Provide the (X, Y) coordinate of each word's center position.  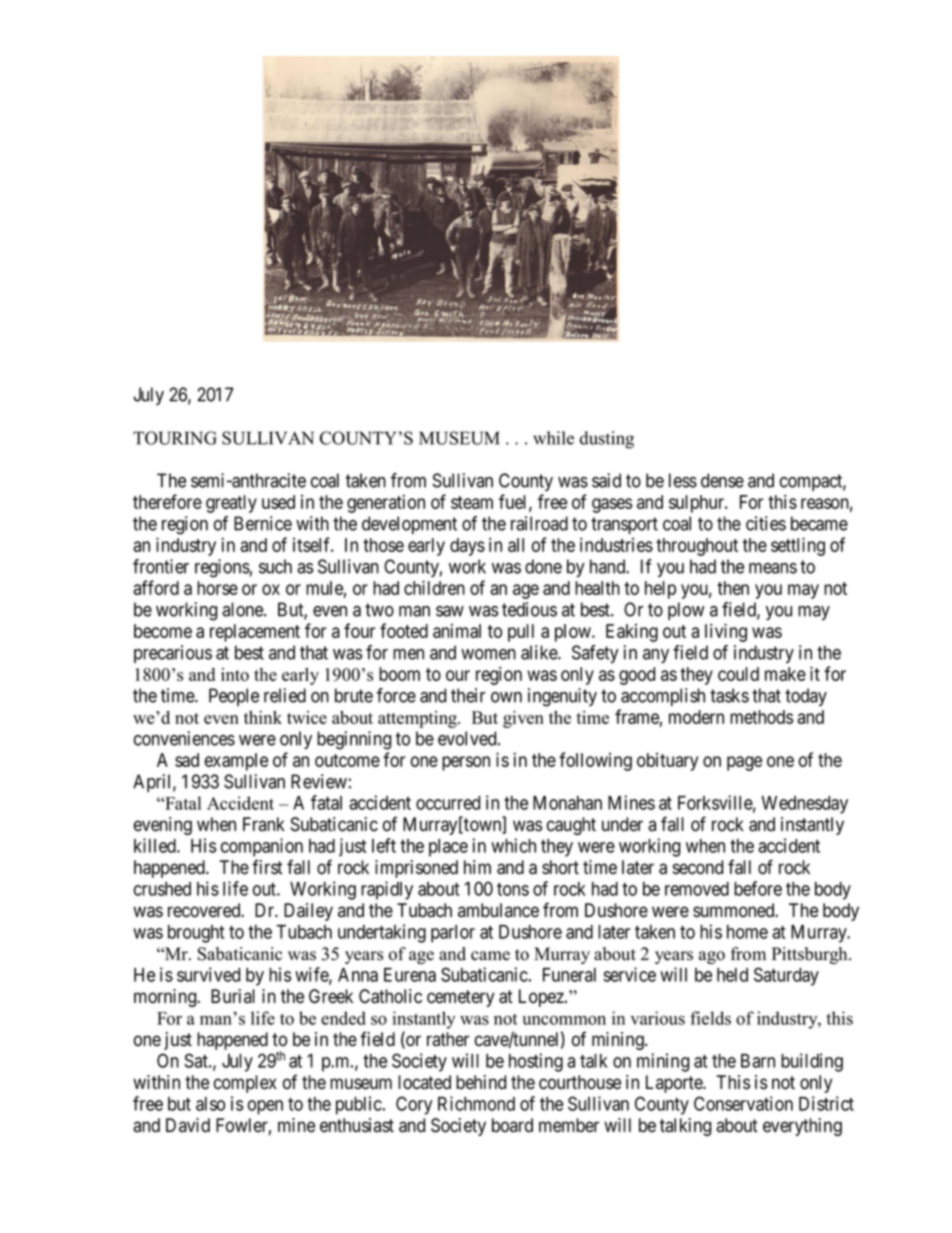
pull (521, 633)
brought (196, 934)
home (747, 932)
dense (722, 480)
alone (243, 609)
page (744, 763)
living (726, 632)
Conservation (743, 1103)
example (236, 762)
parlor (453, 934)
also (210, 1104)
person (466, 763)
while (553, 438)
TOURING (175, 438)
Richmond (476, 1103)
